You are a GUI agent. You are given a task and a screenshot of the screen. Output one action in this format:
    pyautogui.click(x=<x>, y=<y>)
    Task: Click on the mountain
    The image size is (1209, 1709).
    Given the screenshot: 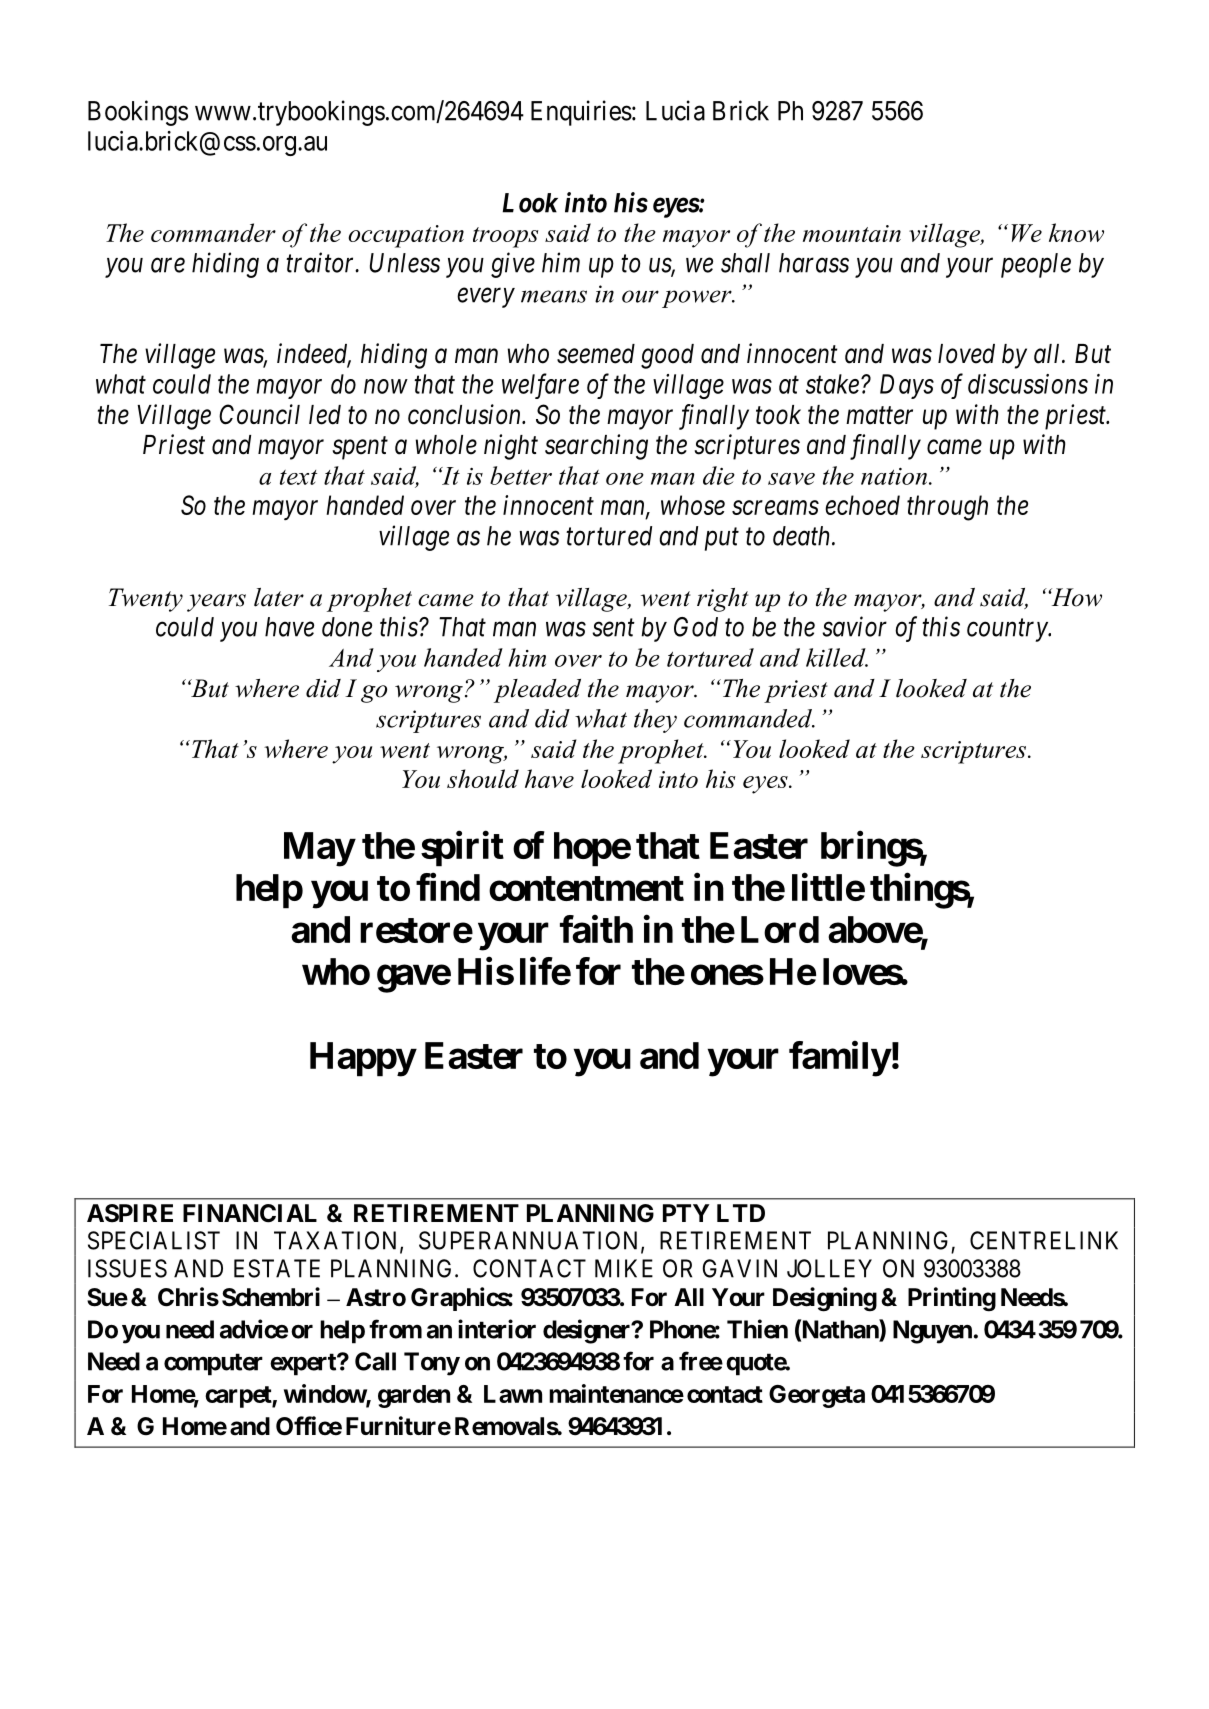 What is the action you would take?
    pyautogui.click(x=852, y=233)
